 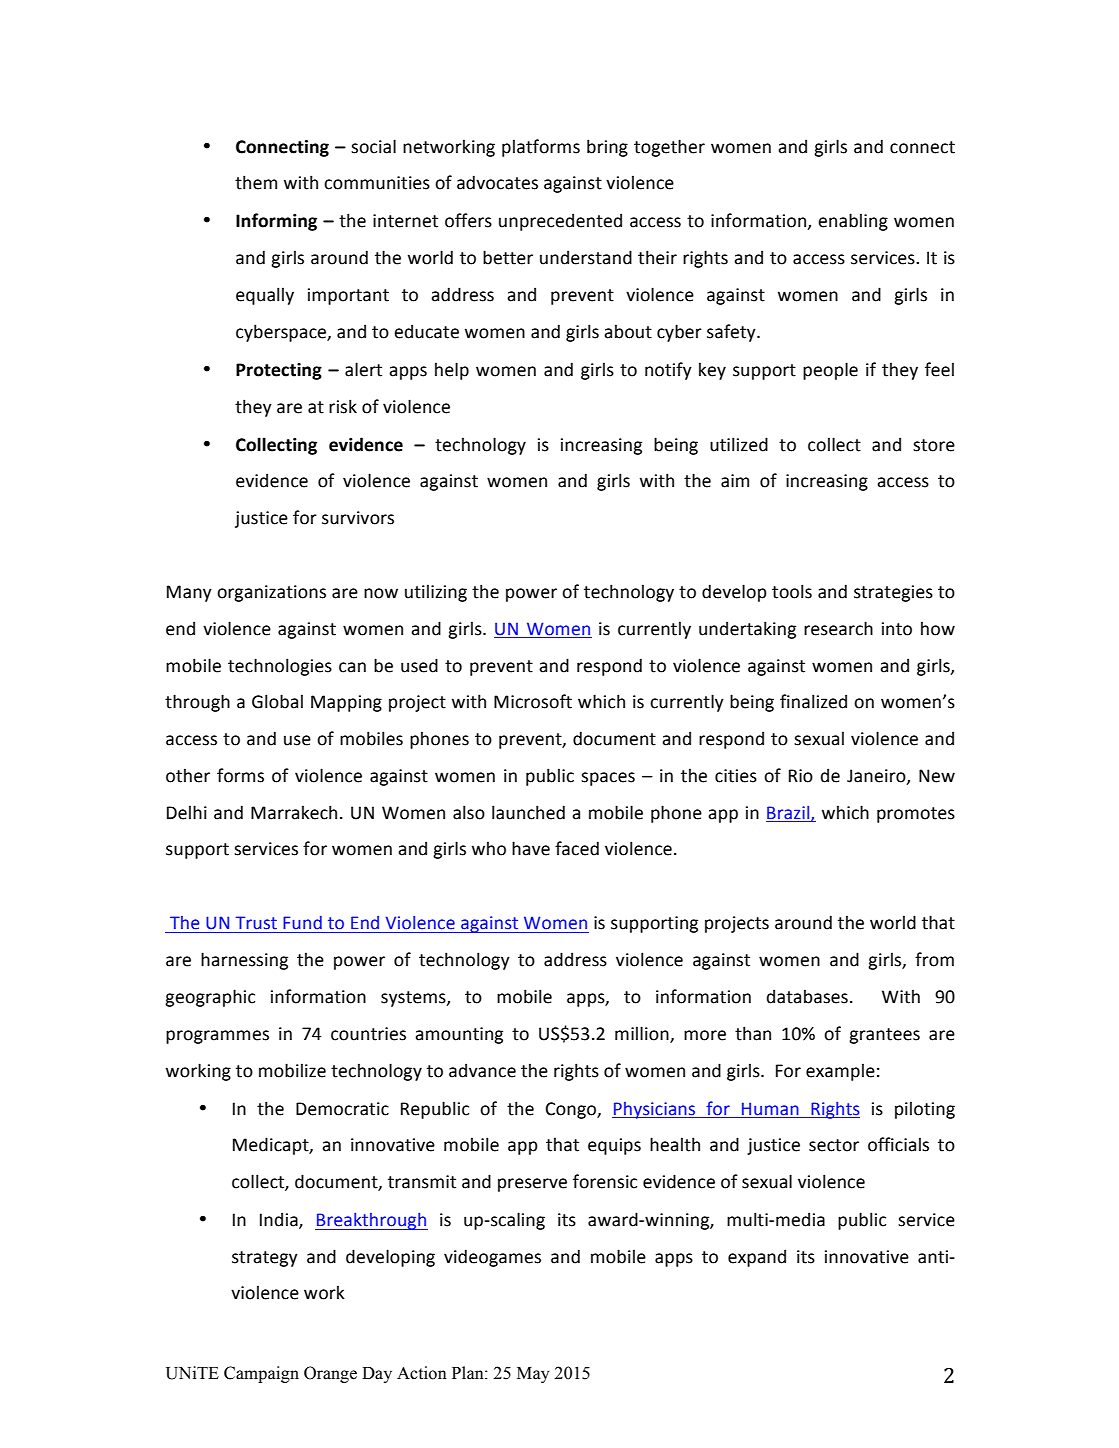 I want to click on May, so click(x=533, y=1375).
